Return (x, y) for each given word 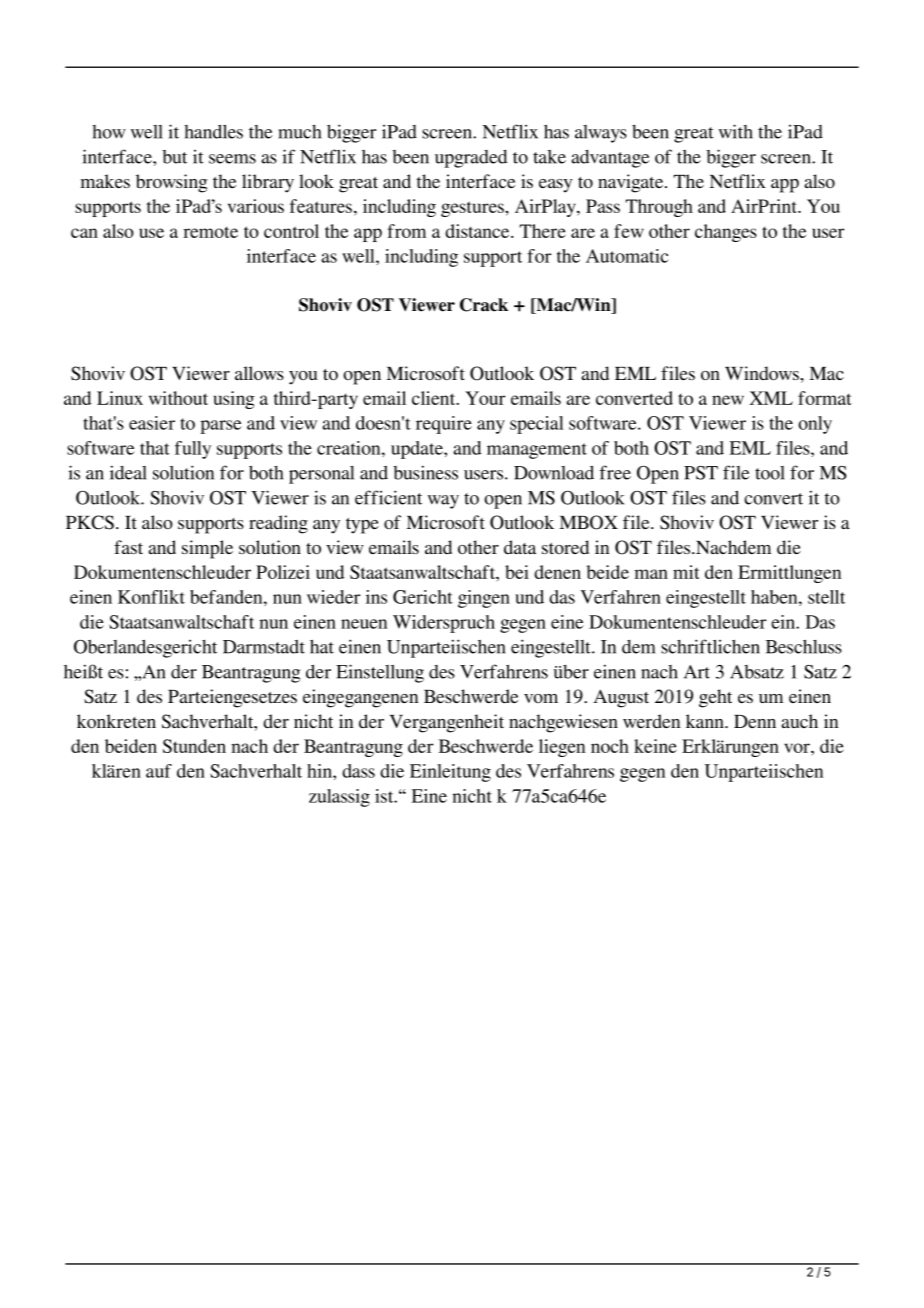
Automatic (627, 256)
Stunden (194, 746)
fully (193, 450)
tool (770, 473)
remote (210, 232)
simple (207, 549)
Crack (484, 305)
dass (358, 771)
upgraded (471, 159)
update (418, 450)
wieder (333, 597)
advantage (610, 159)
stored (565, 547)
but (174, 157)
